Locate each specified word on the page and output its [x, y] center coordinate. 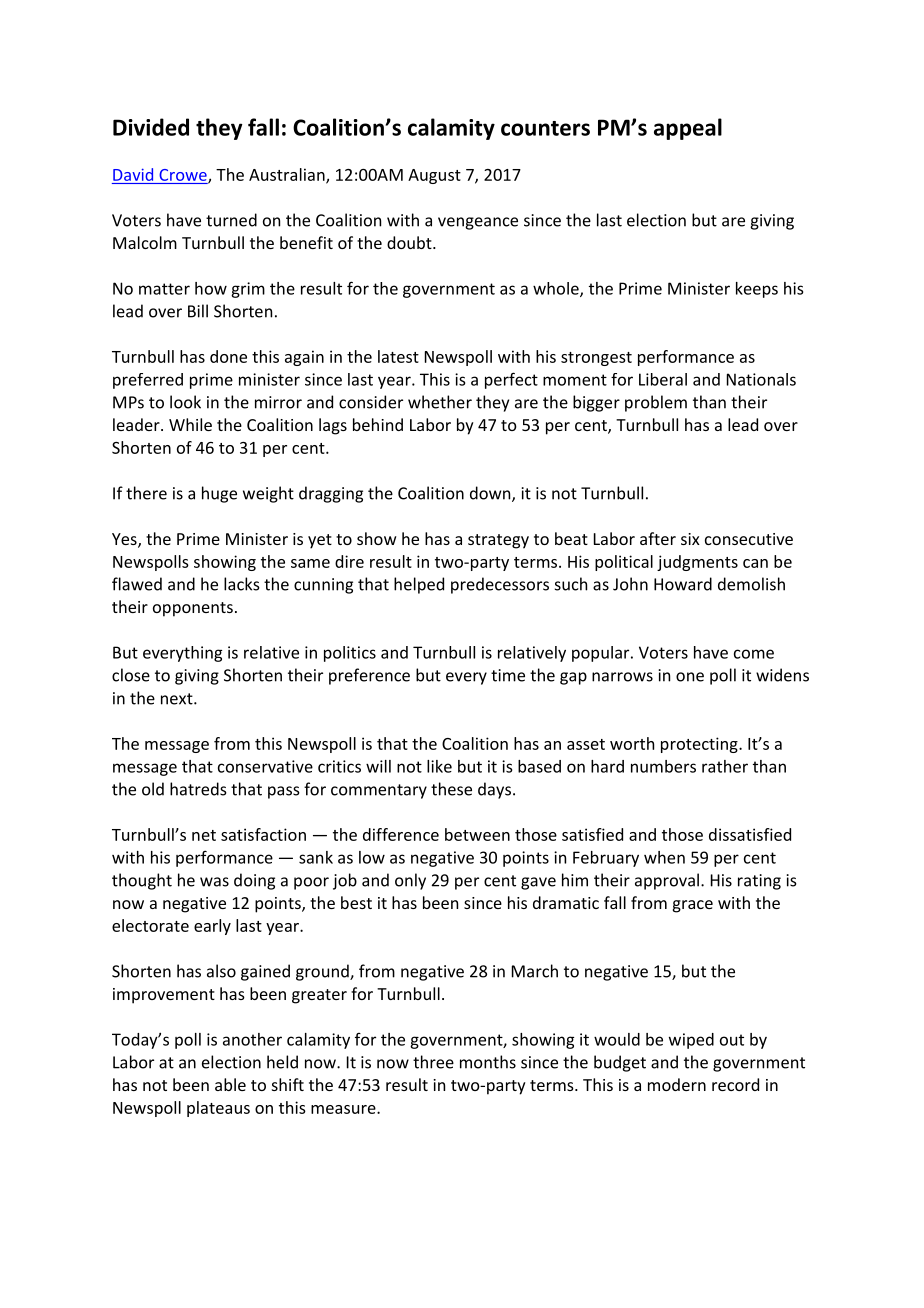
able [230, 1084]
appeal [688, 129]
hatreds [198, 789]
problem [656, 403]
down [491, 494]
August [434, 176]
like [439, 766]
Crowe [184, 176]
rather [725, 766]
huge [219, 494]
